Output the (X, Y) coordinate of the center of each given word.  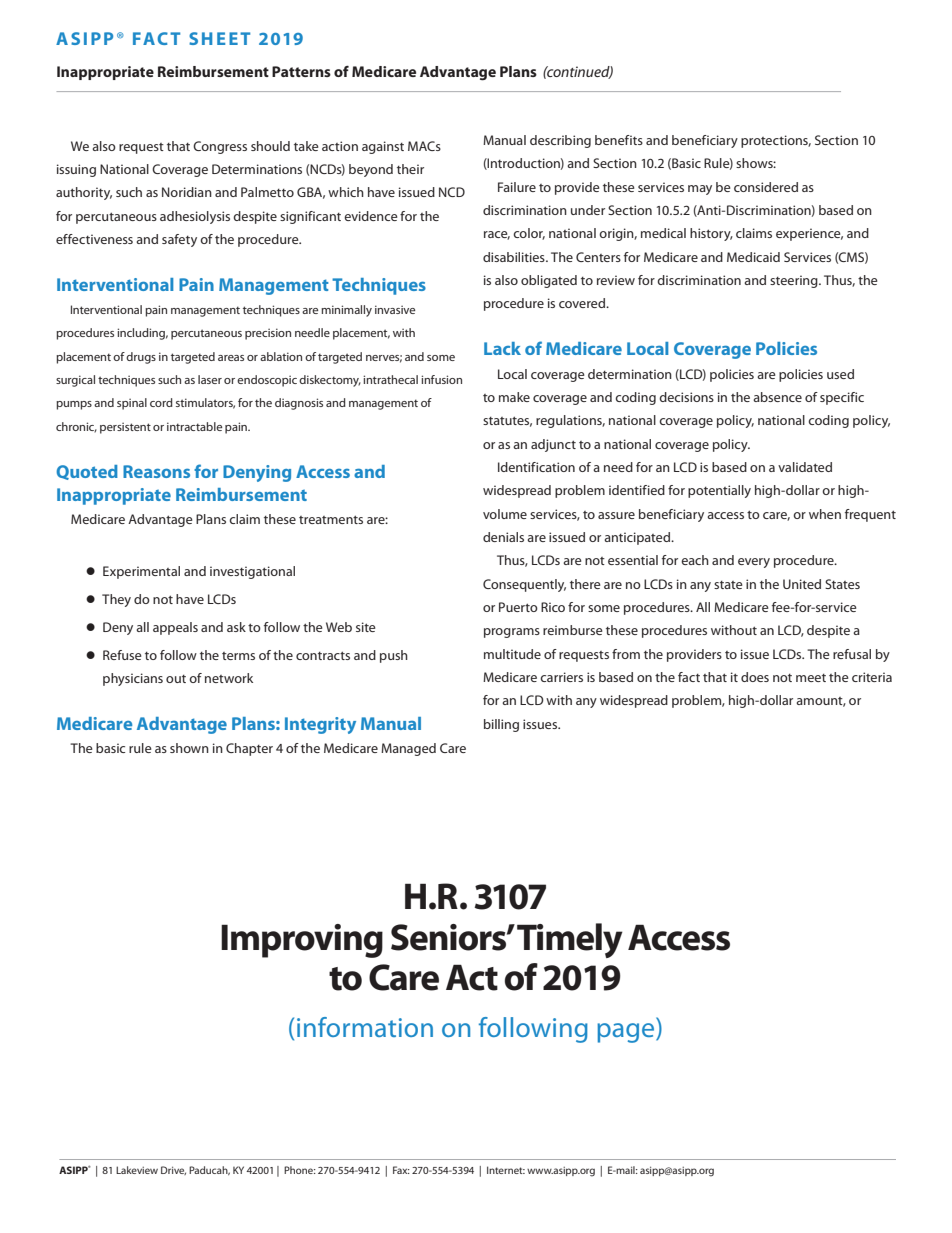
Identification (536, 467)
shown (189, 748)
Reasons (156, 471)
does (755, 677)
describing (560, 141)
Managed (408, 749)
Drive (173, 1170)
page (627, 1033)
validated (805, 467)
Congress (220, 147)
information (365, 1027)
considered (766, 187)
